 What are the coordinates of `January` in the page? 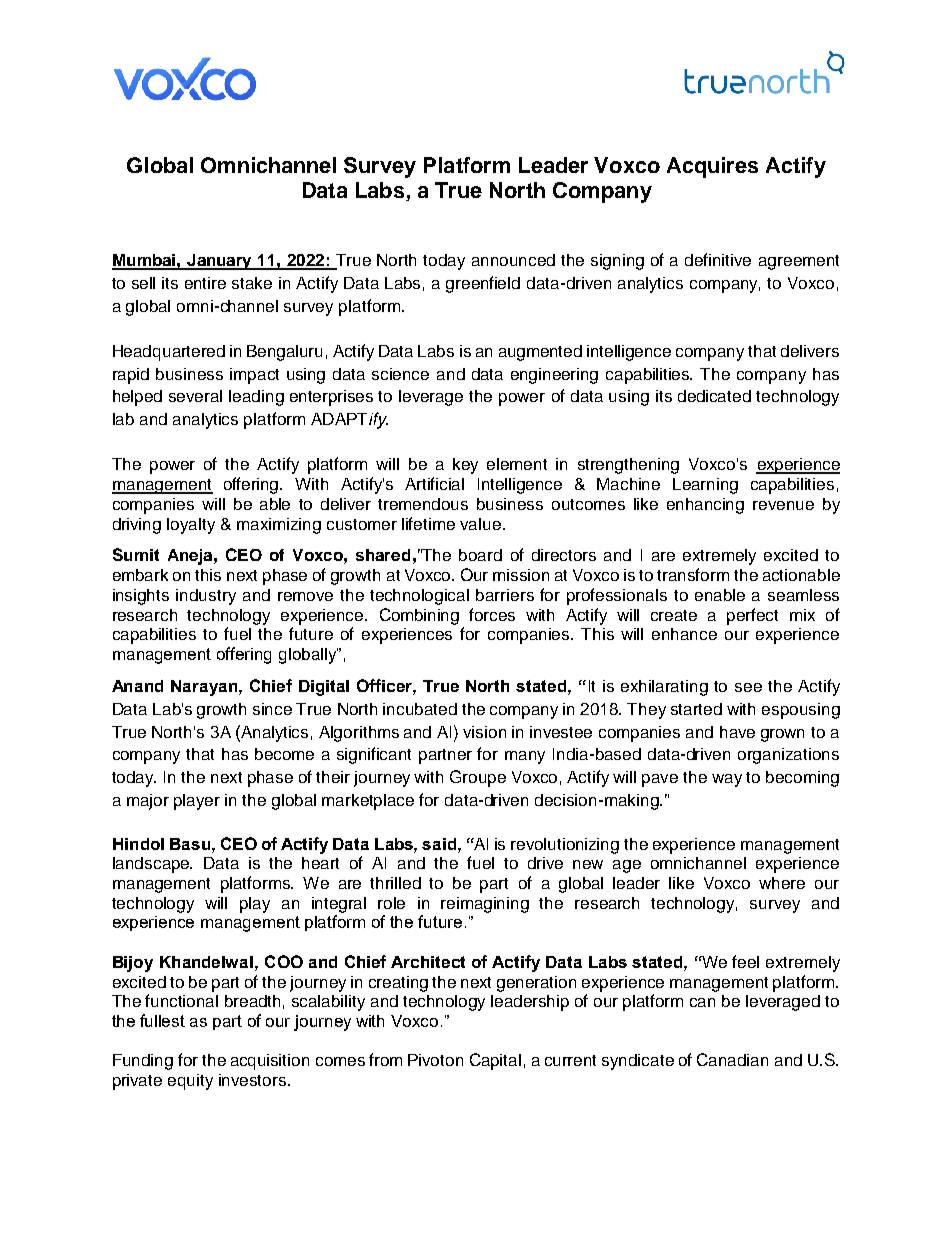 It's located at (220, 262).
